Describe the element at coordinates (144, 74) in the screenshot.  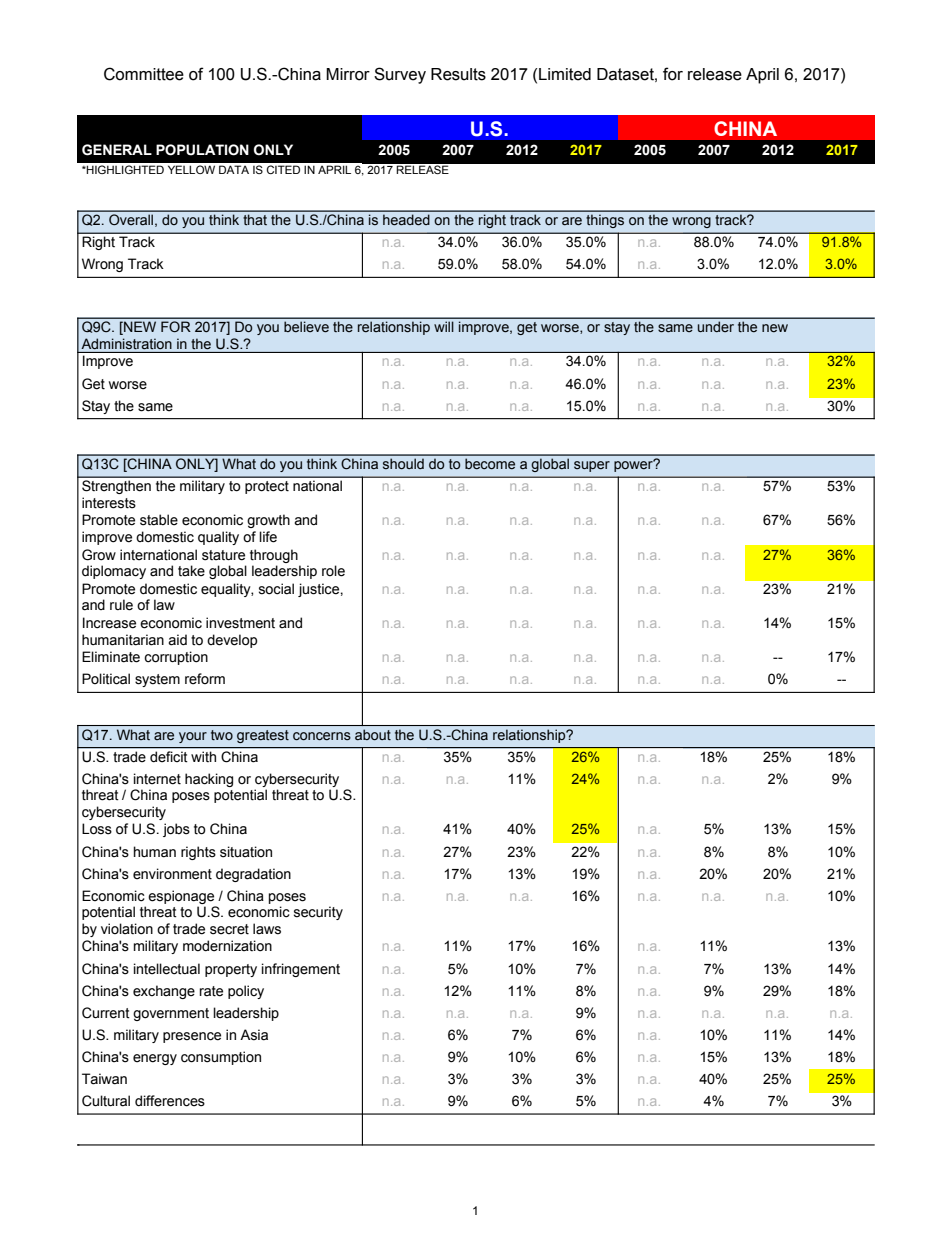
I see `Committee` at that location.
